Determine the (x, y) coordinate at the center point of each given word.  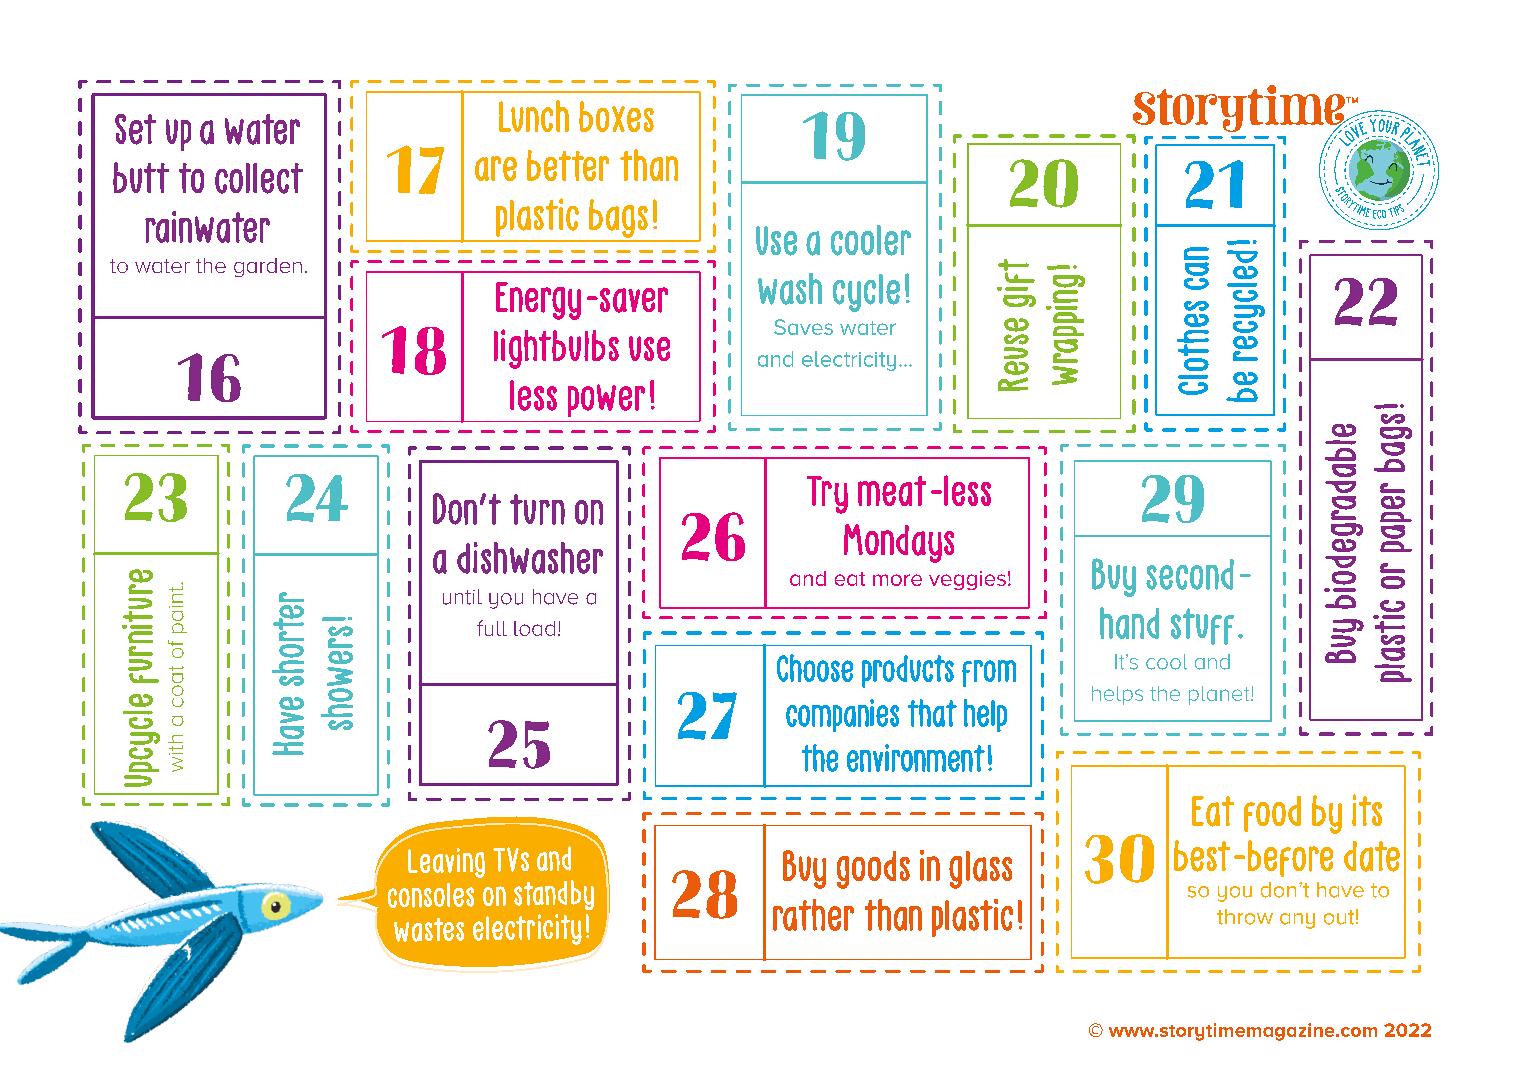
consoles (431, 895)
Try (827, 495)
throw (1245, 917)
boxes (616, 116)
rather (813, 915)
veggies (967, 580)
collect (259, 178)
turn (537, 509)
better (568, 165)
